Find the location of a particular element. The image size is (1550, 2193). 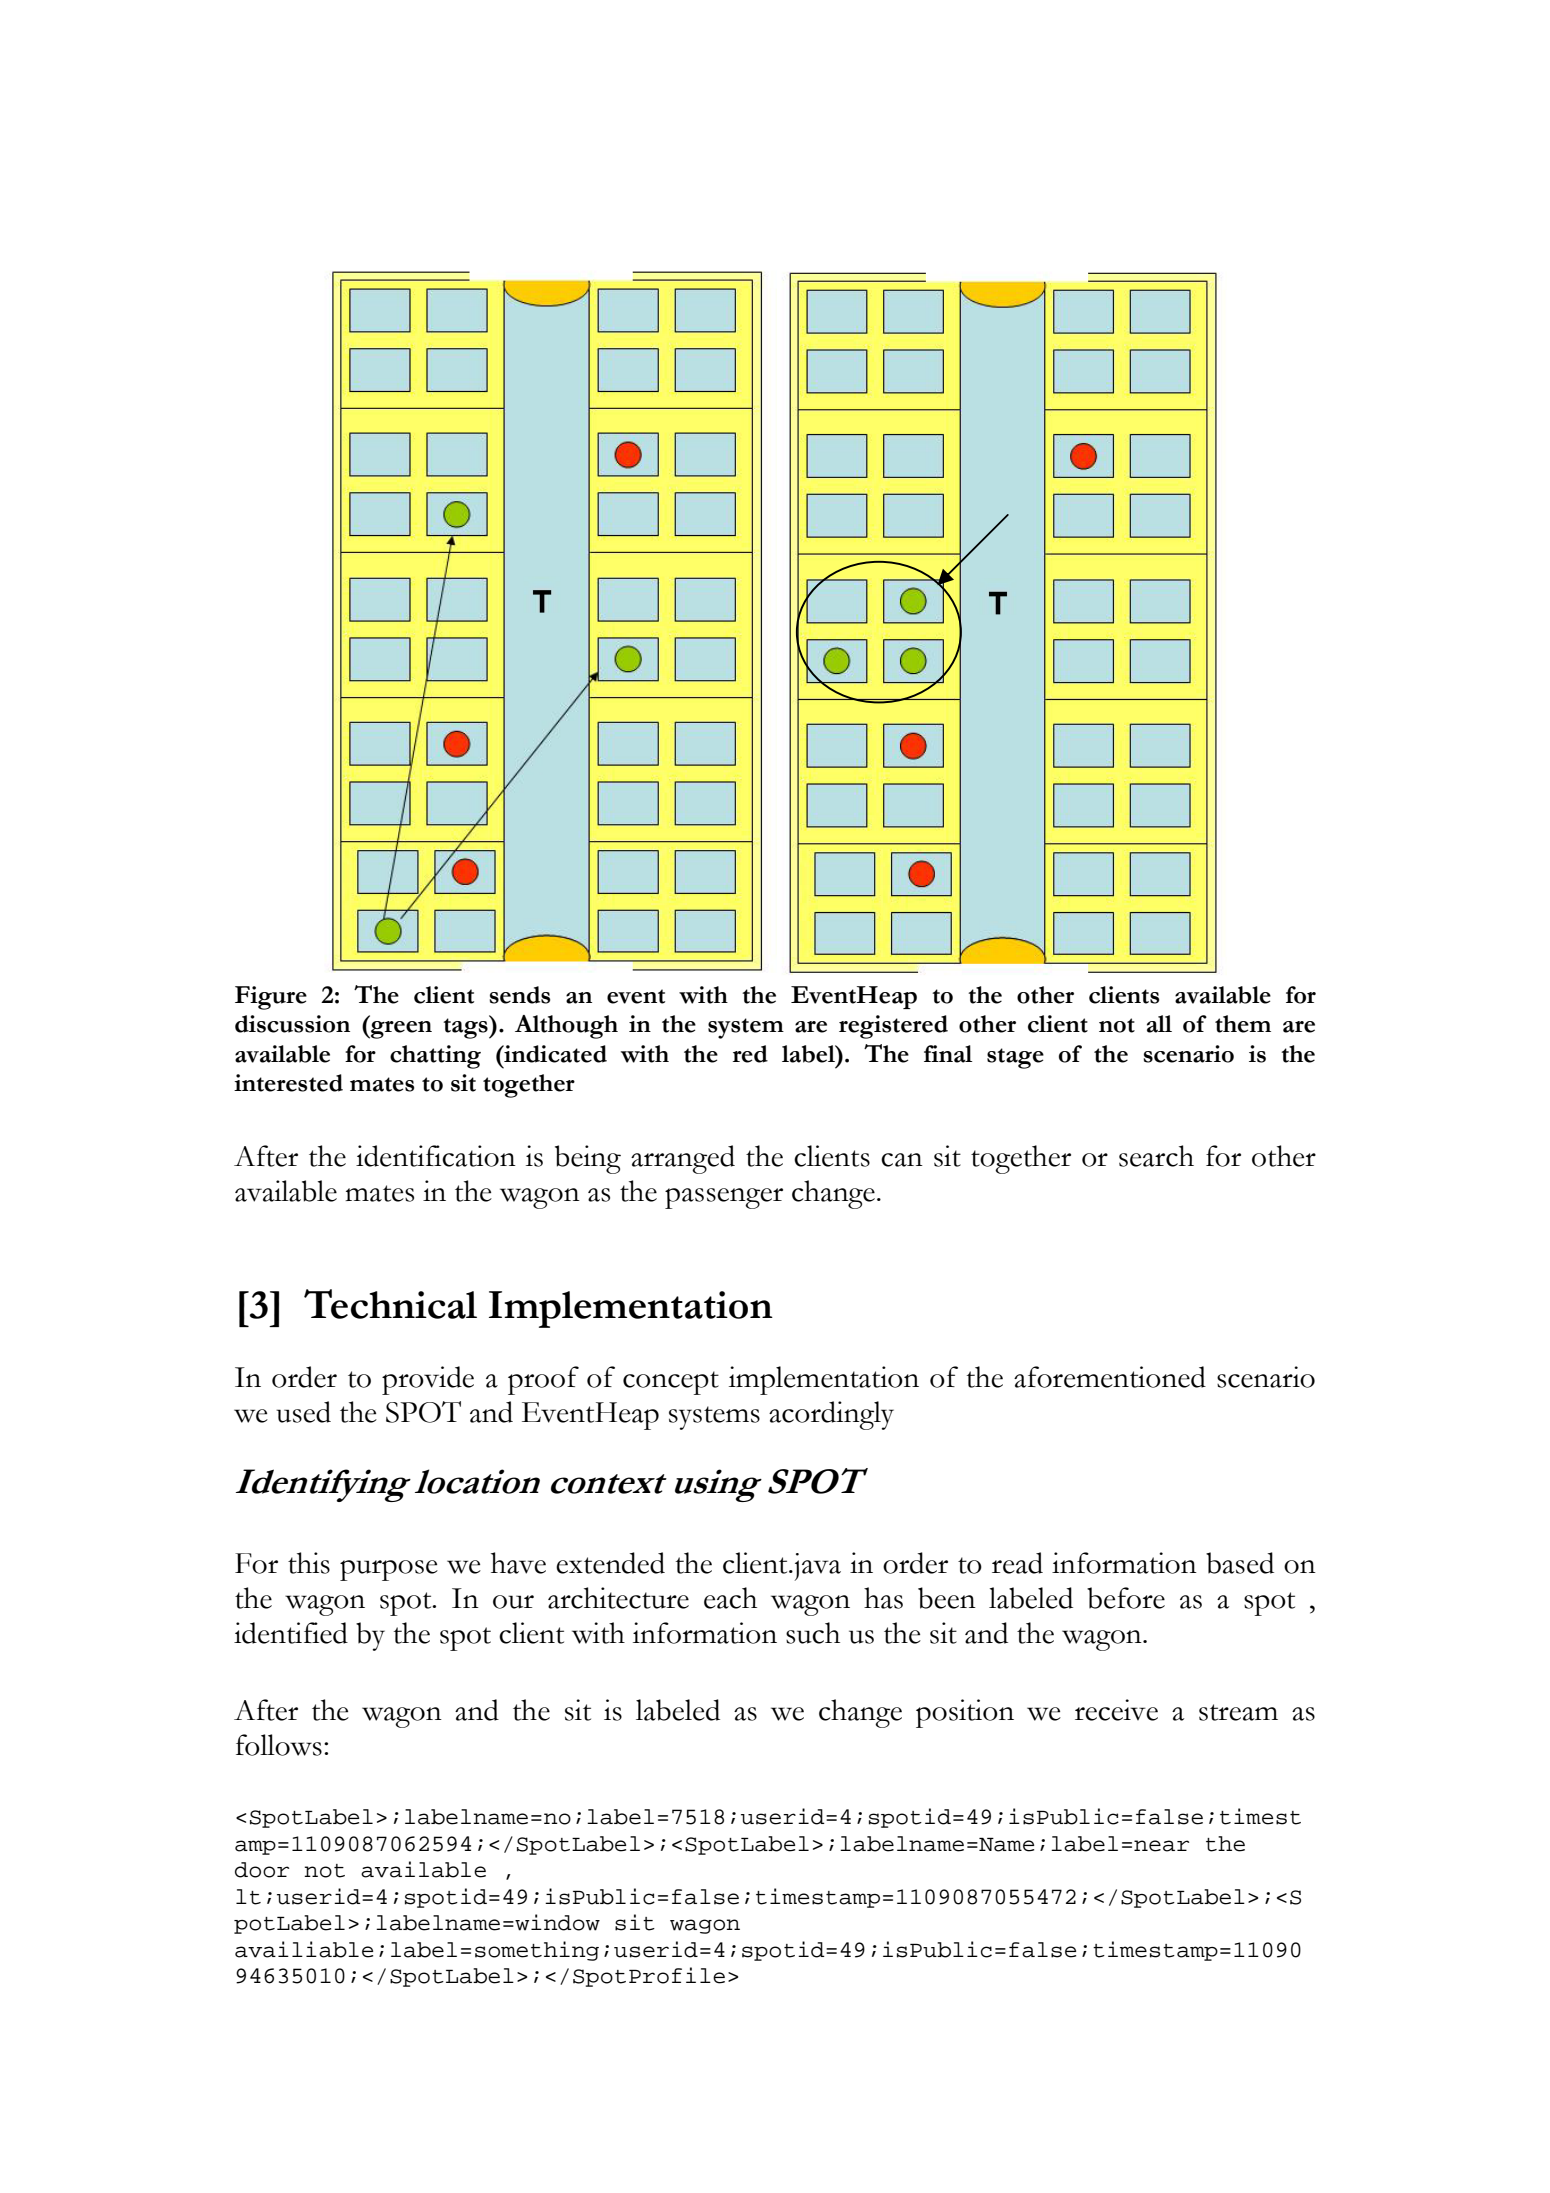

used is located at coordinates (303, 1412).
